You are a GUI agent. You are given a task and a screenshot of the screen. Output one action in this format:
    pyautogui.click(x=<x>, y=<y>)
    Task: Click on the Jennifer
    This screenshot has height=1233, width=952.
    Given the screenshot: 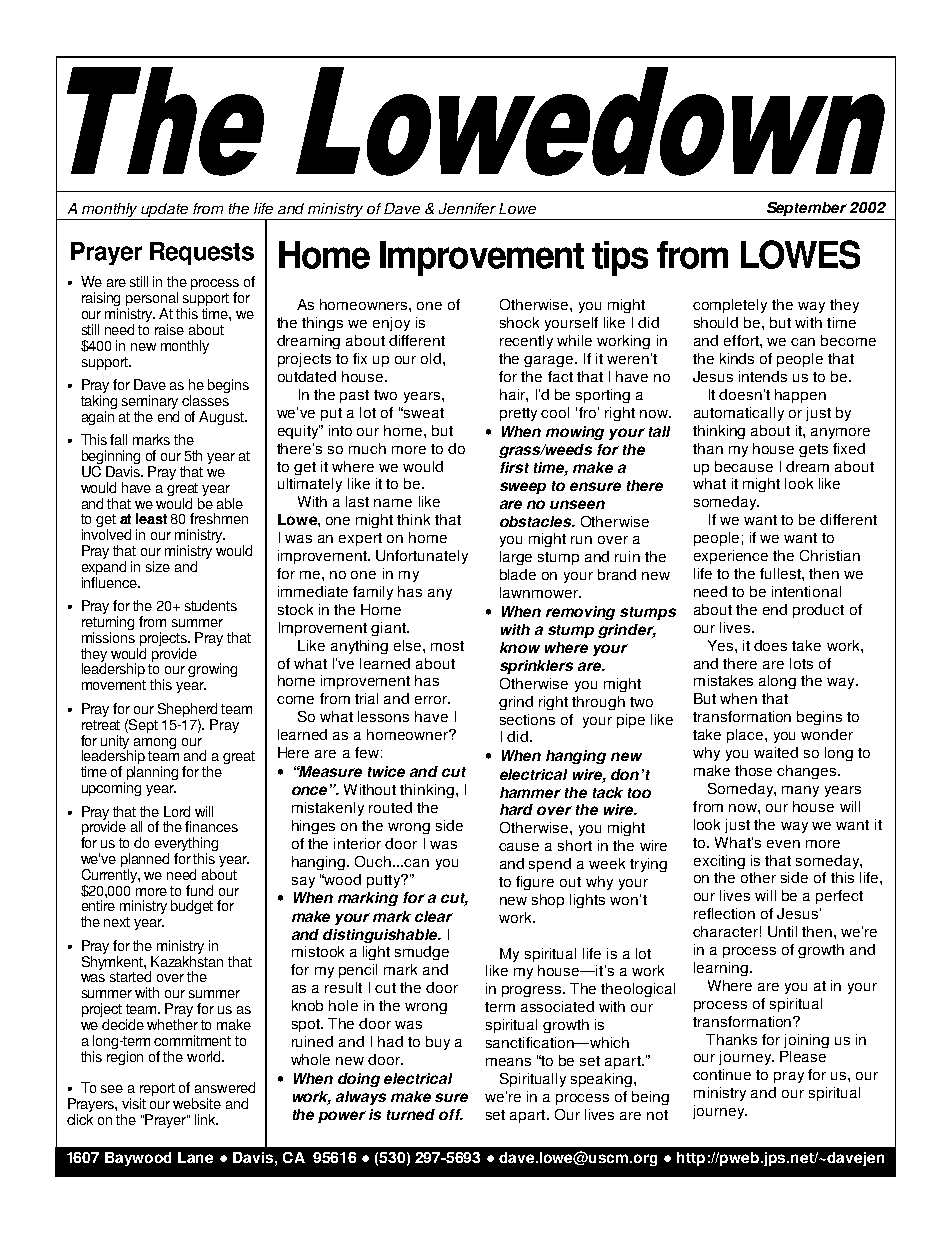 What is the action you would take?
    pyautogui.click(x=467, y=208)
